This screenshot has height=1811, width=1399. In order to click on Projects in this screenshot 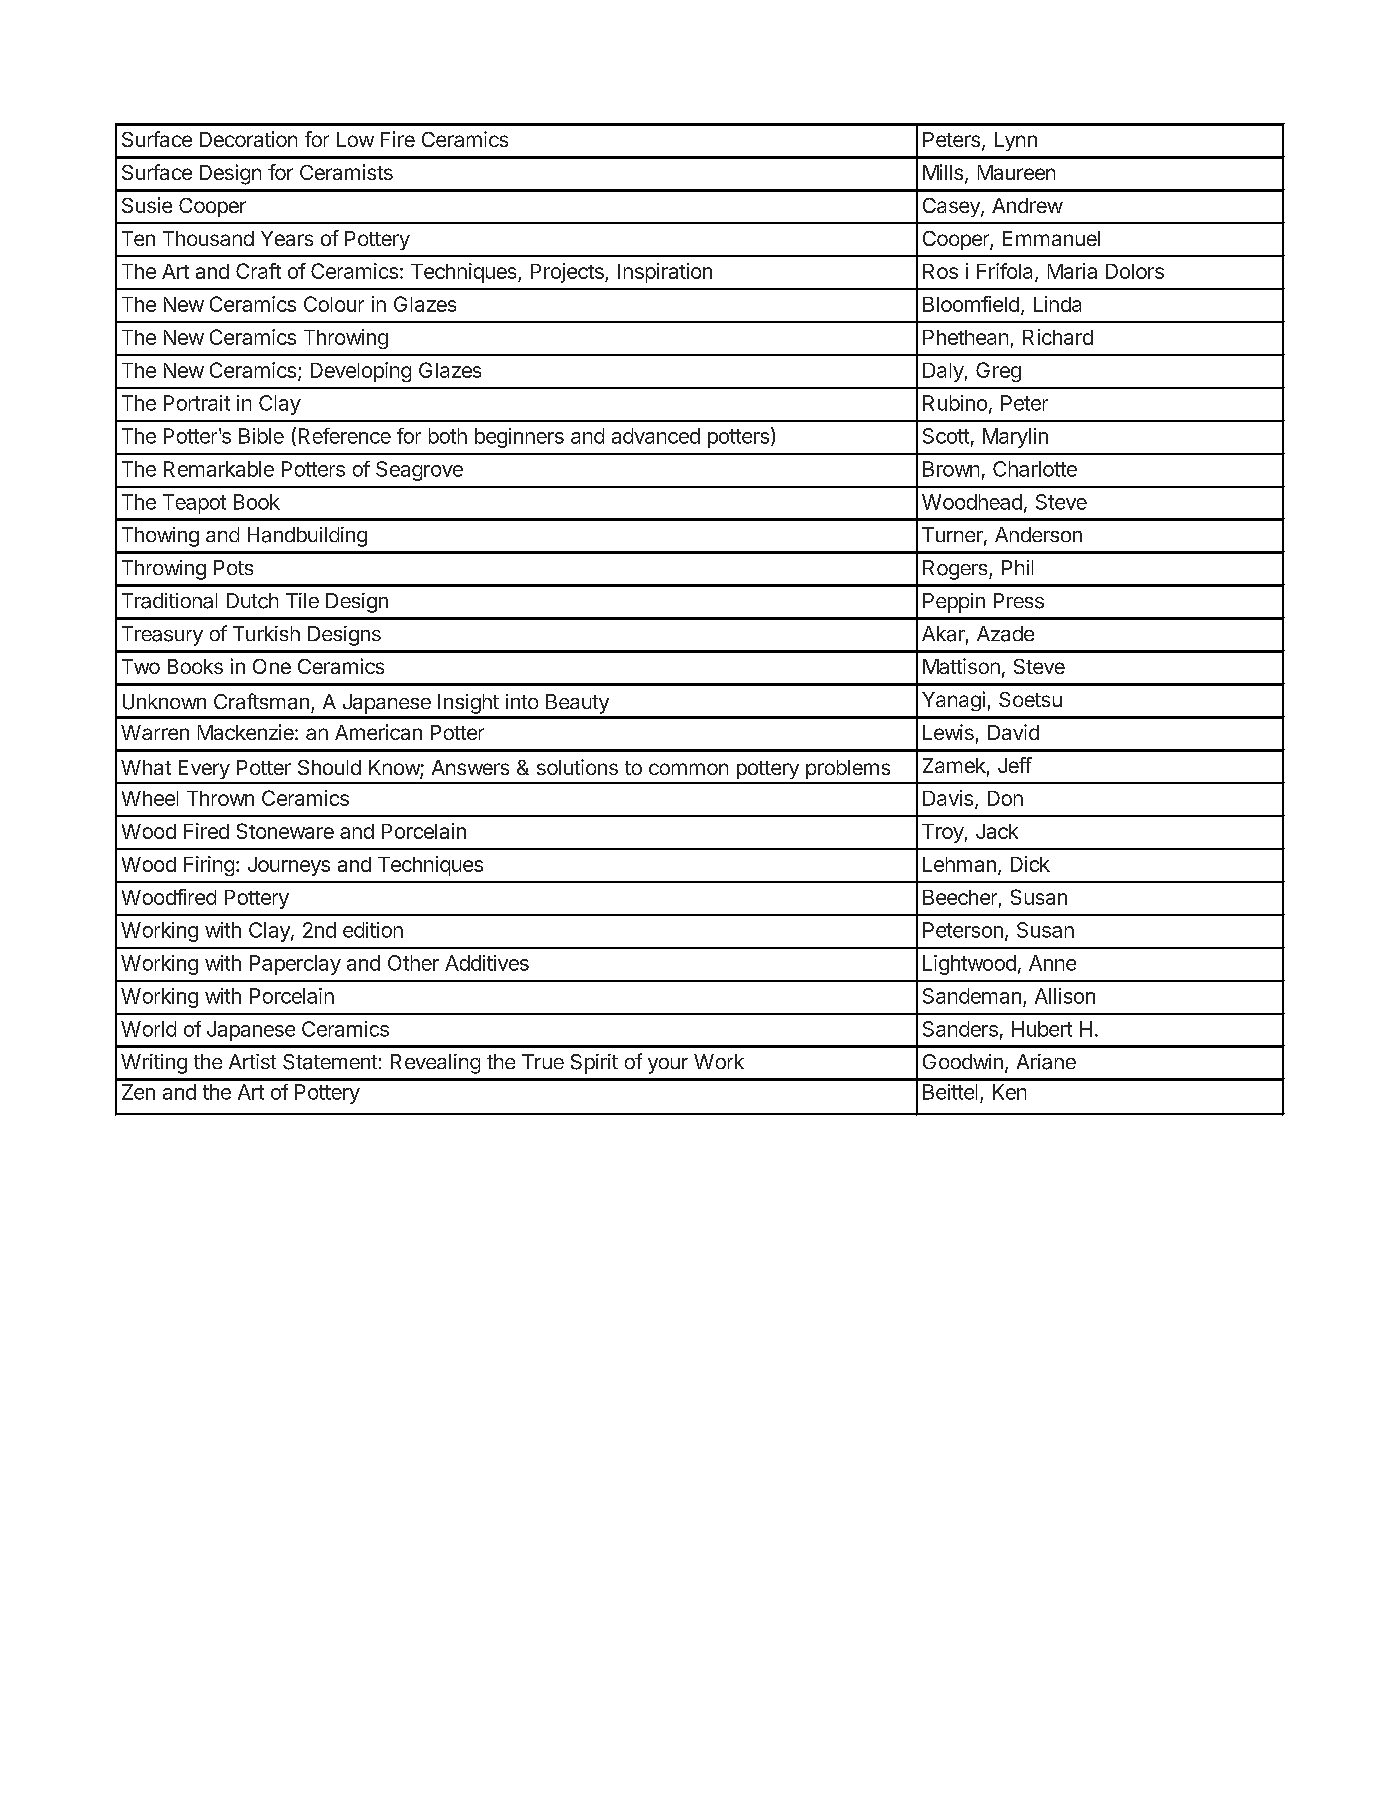, I will do `click(568, 273)`.
